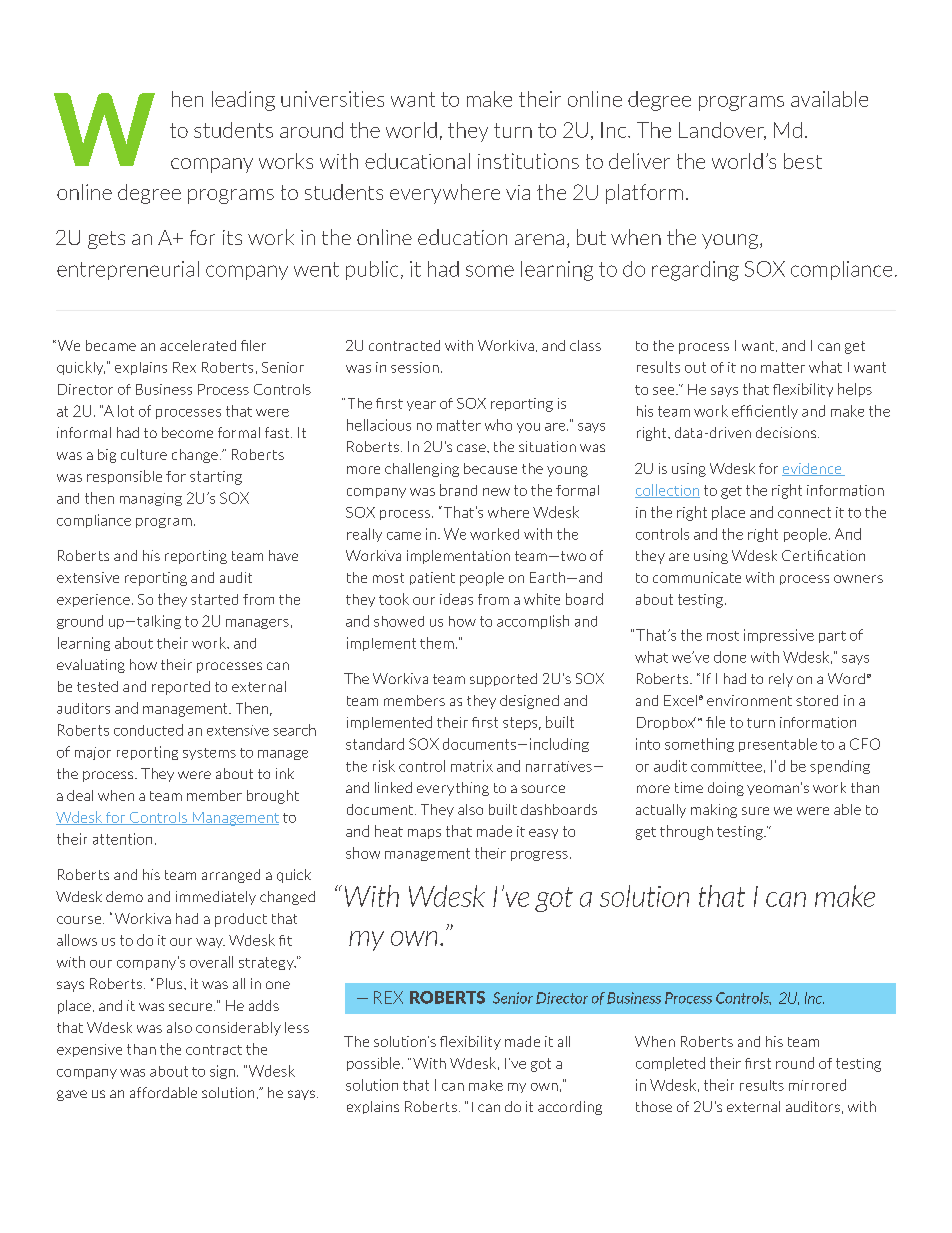 The height and width of the screenshot is (1233, 952). What do you see at coordinates (779, 636) in the screenshot?
I see `impressive` at bounding box center [779, 636].
